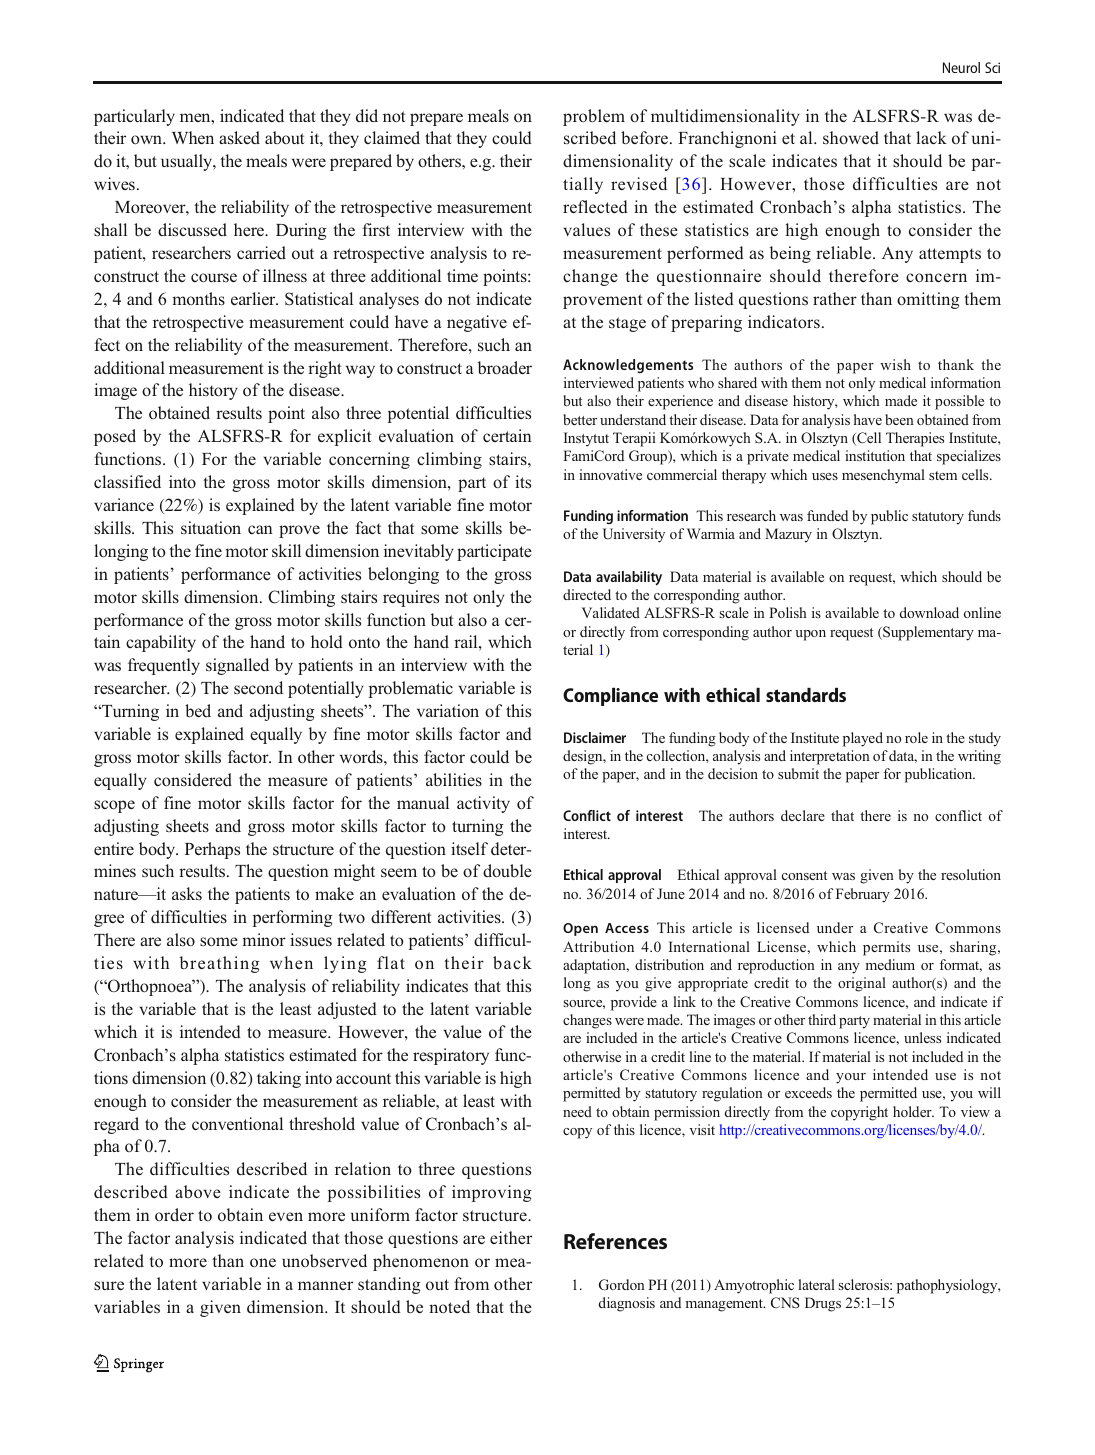 This screenshot has height=1455, width=1095. What do you see at coordinates (899, 419) in the screenshot?
I see `been` at bounding box center [899, 419].
